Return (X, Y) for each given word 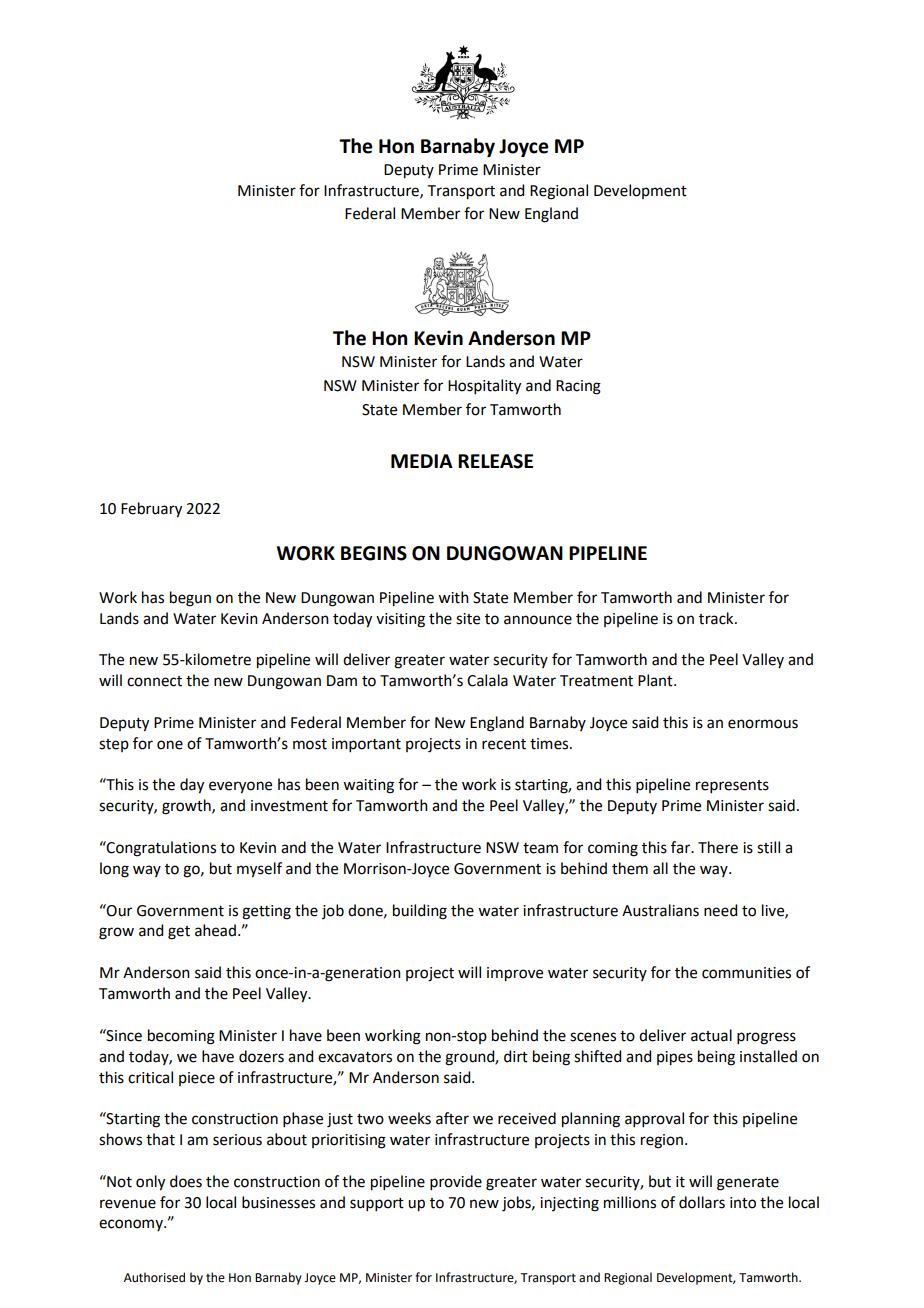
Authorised (154, 1277)
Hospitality (484, 387)
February (151, 510)
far (682, 847)
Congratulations (160, 849)
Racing (578, 387)
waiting (368, 786)
